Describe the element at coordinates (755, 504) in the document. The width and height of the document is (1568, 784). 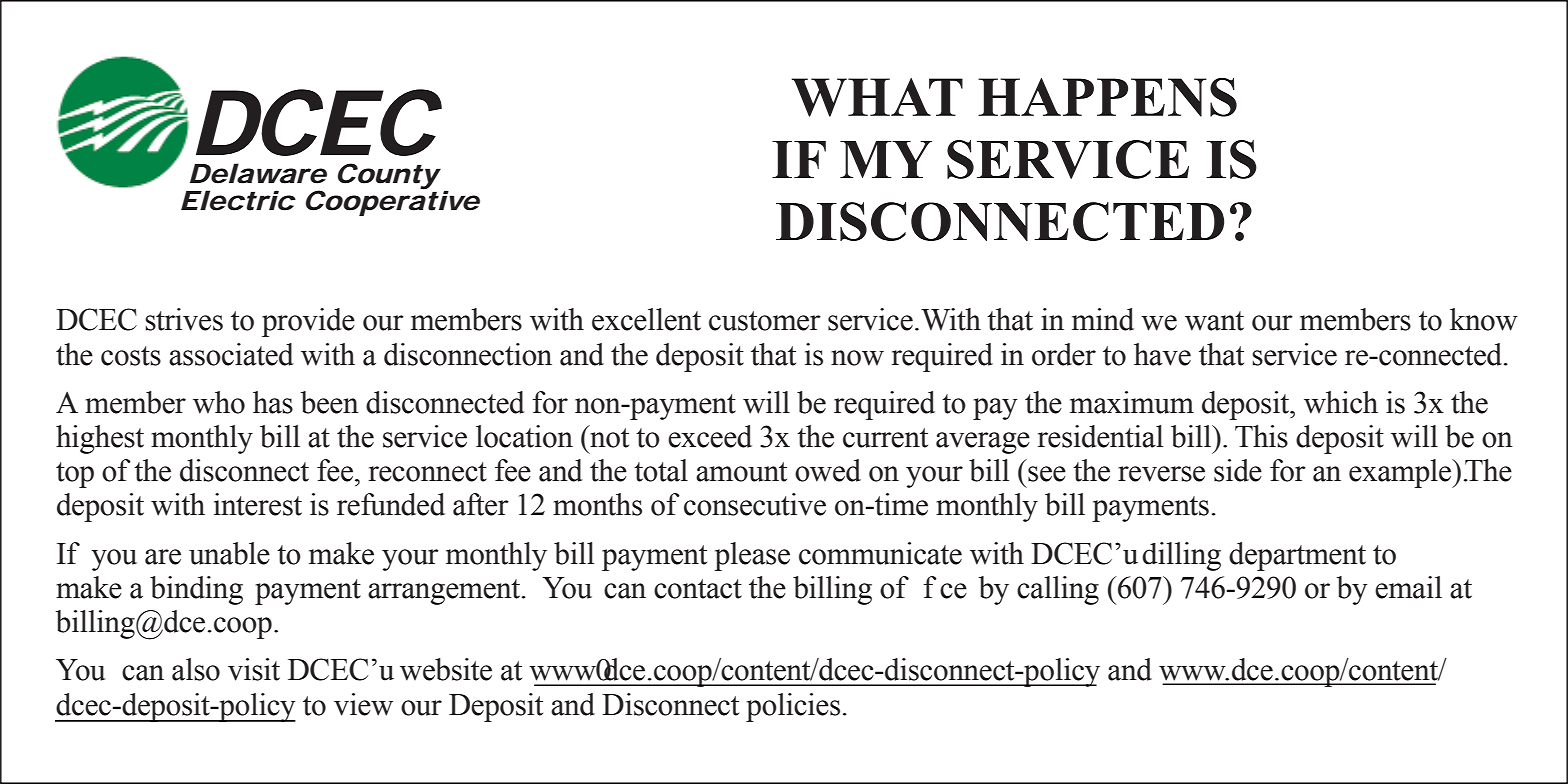
I see `consecutive` at that location.
